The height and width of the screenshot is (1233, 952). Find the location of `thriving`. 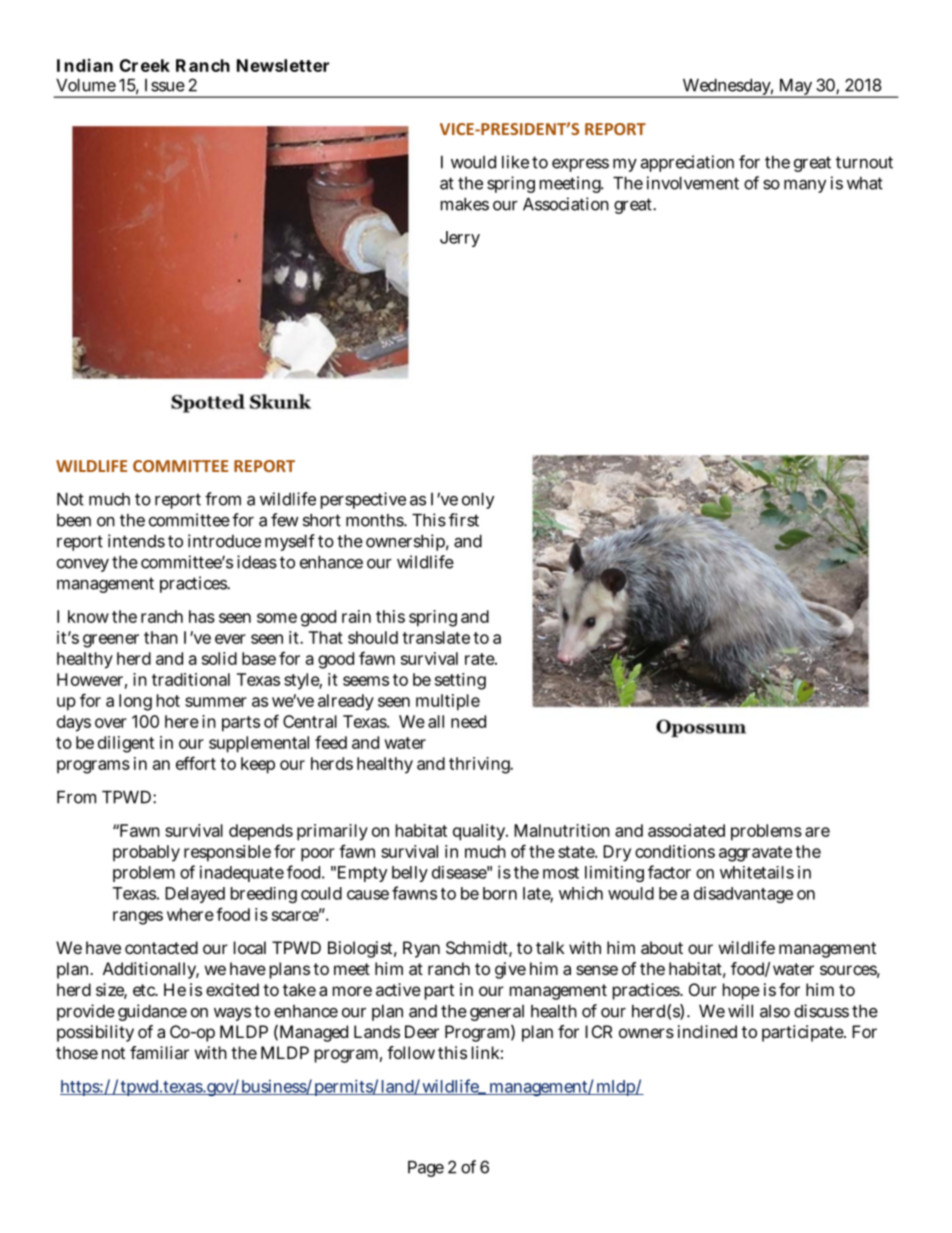

thriving is located at coordinates (481, 765).
